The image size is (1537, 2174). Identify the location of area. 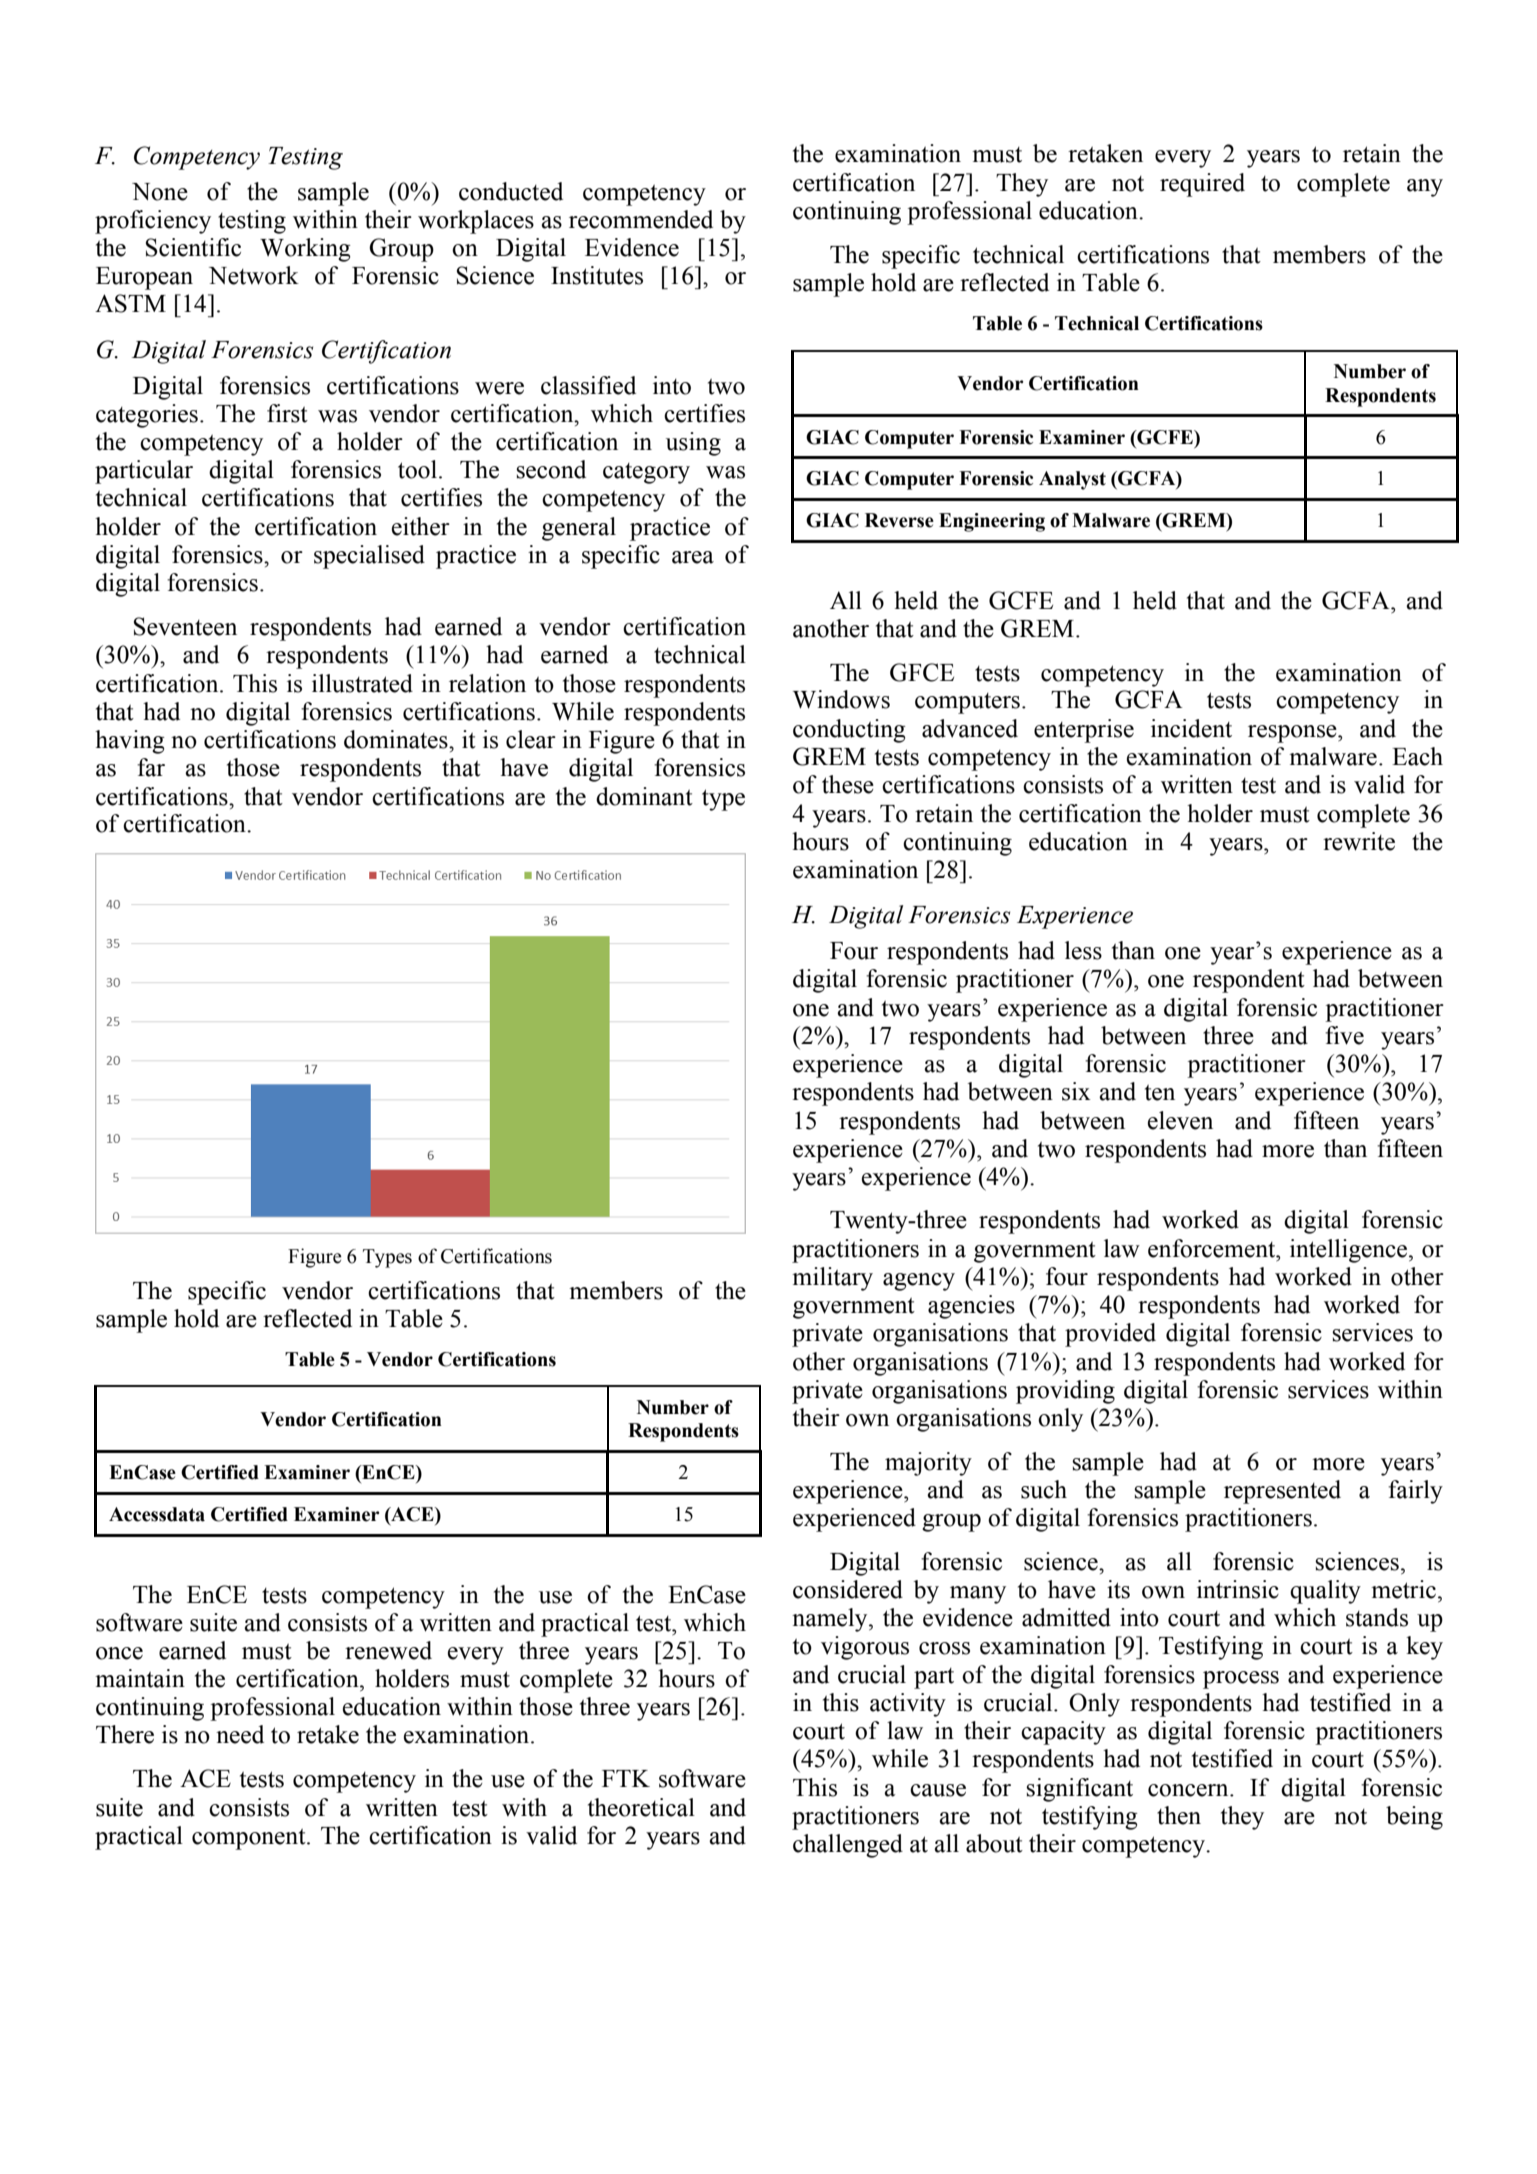
(693, 557).
